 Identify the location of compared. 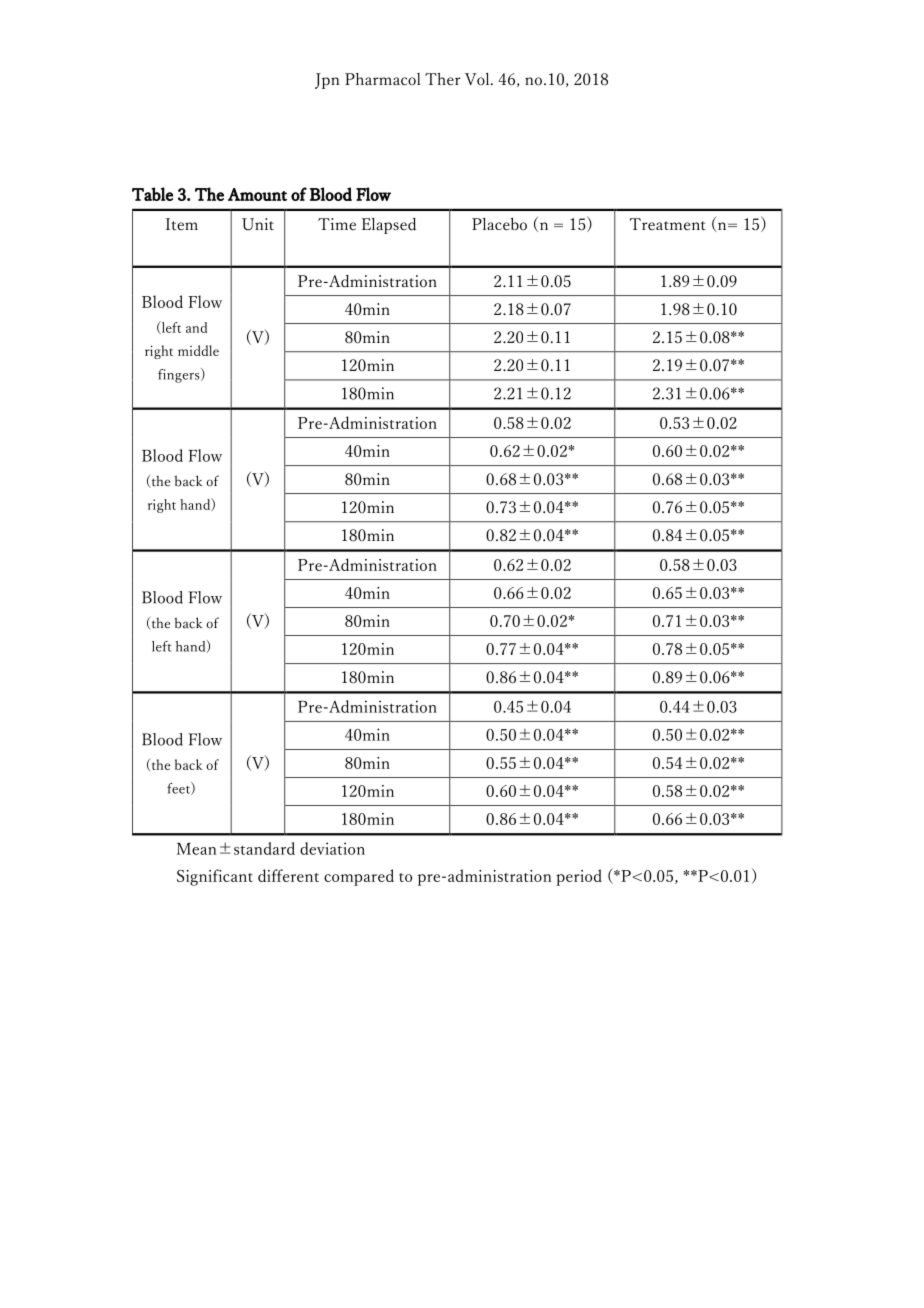
(359, 877).
